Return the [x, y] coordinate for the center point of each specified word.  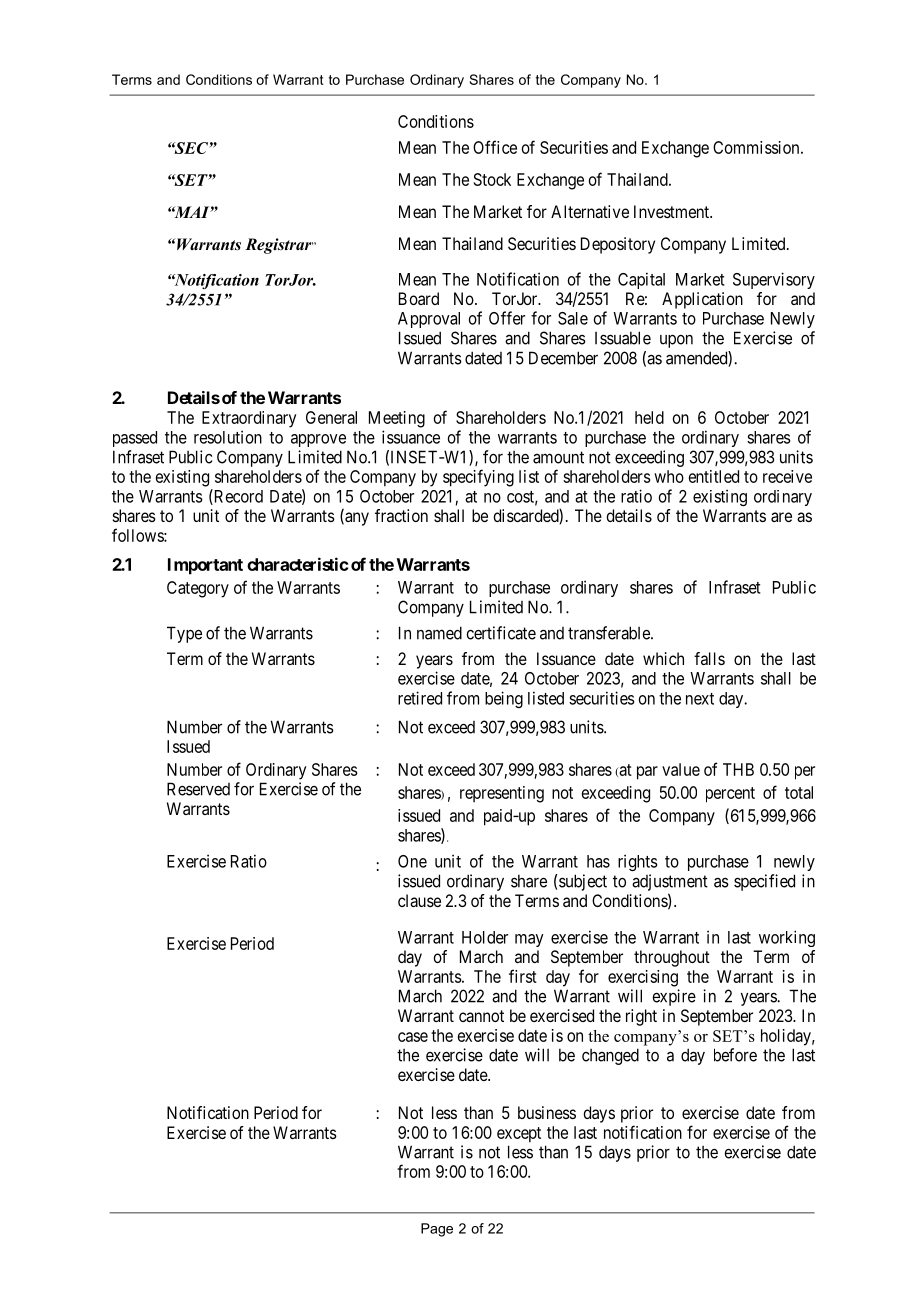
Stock [492, 179]
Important [205, 566]
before [735, 1055]
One [412, 861]
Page [437, 1230]
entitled [714, 476]
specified [764, 882]
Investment [673, 211]
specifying [478, 478]
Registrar [279, 246]
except [519, 1135]
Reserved [198, 789]
